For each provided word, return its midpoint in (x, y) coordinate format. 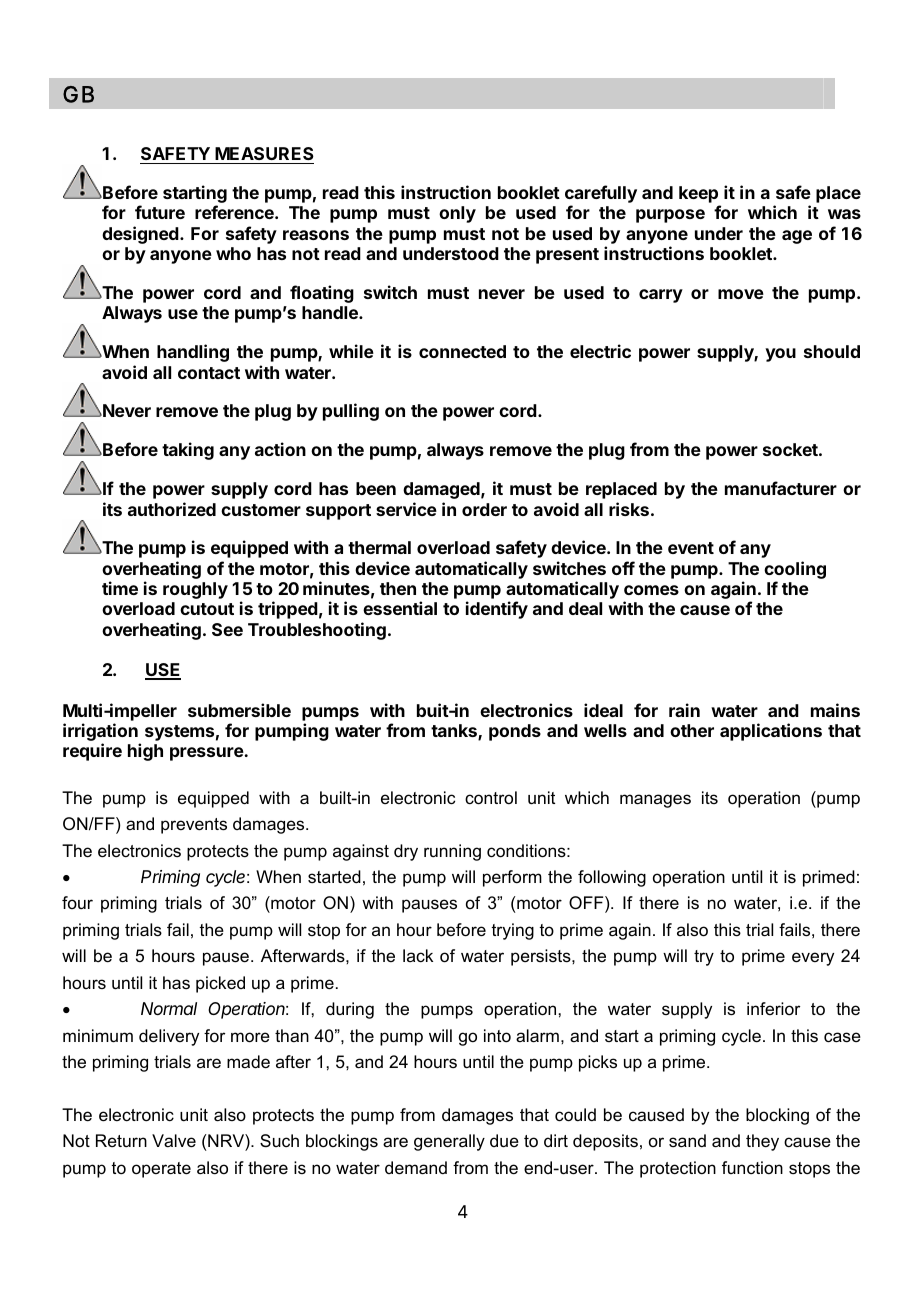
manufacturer (781, 488)
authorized (172, 509)
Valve (174, 1141)
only (457, 214)
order (484, 509)
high (145, 752)
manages (655, 801)
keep (699, 196)
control (491, 798)
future (160, 212)
